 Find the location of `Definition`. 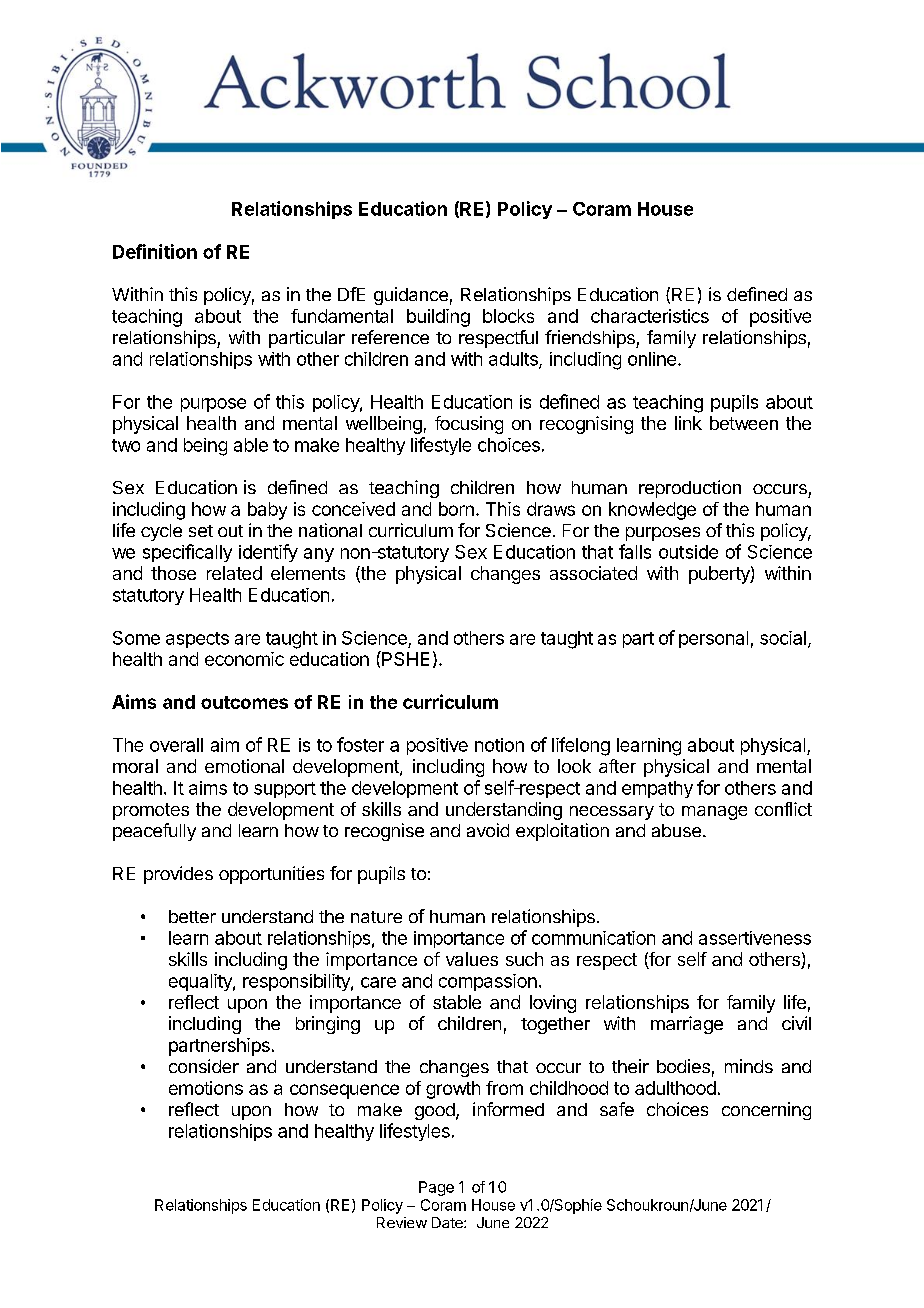

Definition is located at coordinates (155, 251).
